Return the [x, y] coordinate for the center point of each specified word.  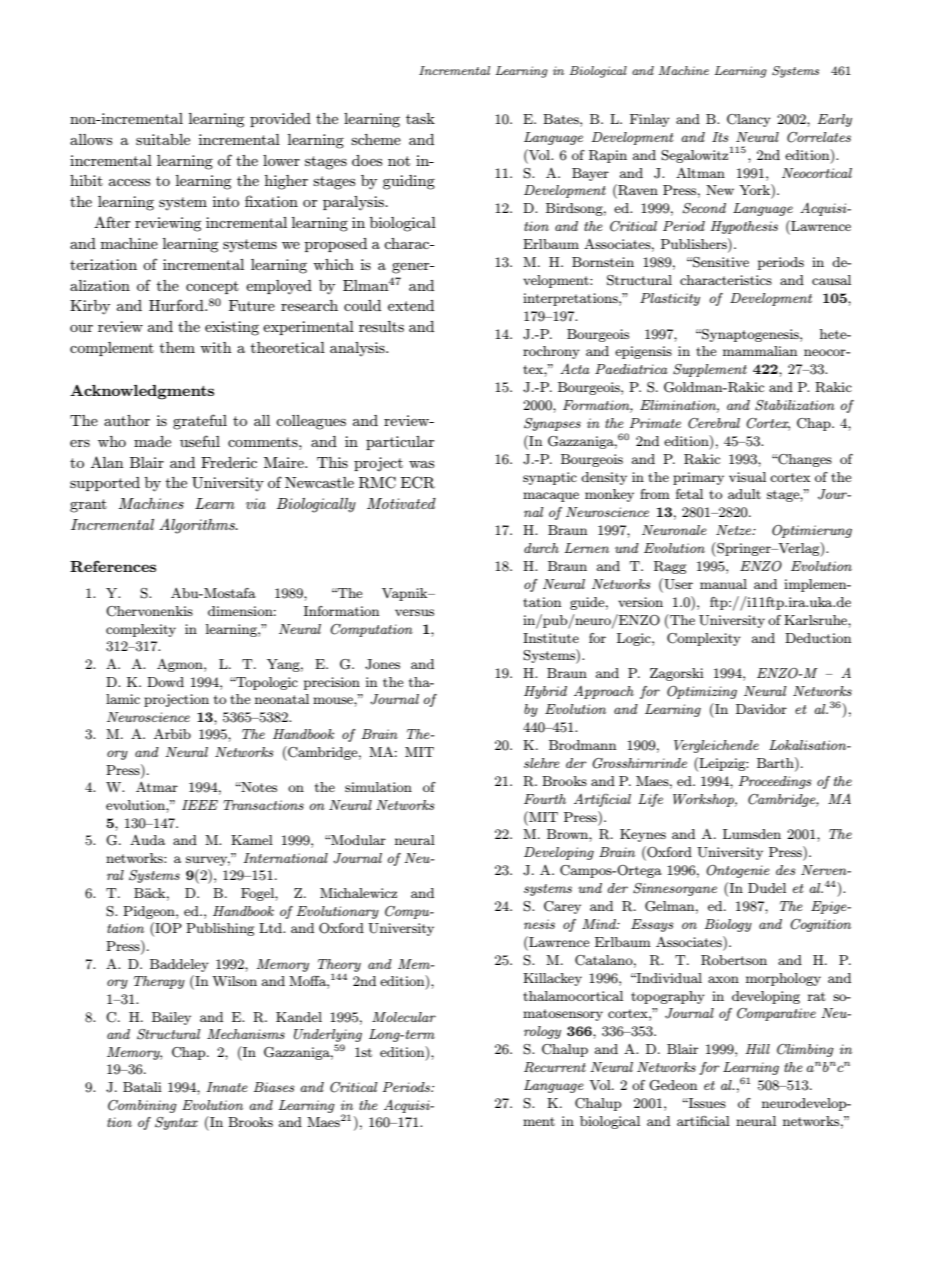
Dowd [165, 682]
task [420, 118]
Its [720, 137]
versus [414, 612]
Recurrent [555, 1067]
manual [723, 584]
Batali [142, 1087]
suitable [163, 139]
